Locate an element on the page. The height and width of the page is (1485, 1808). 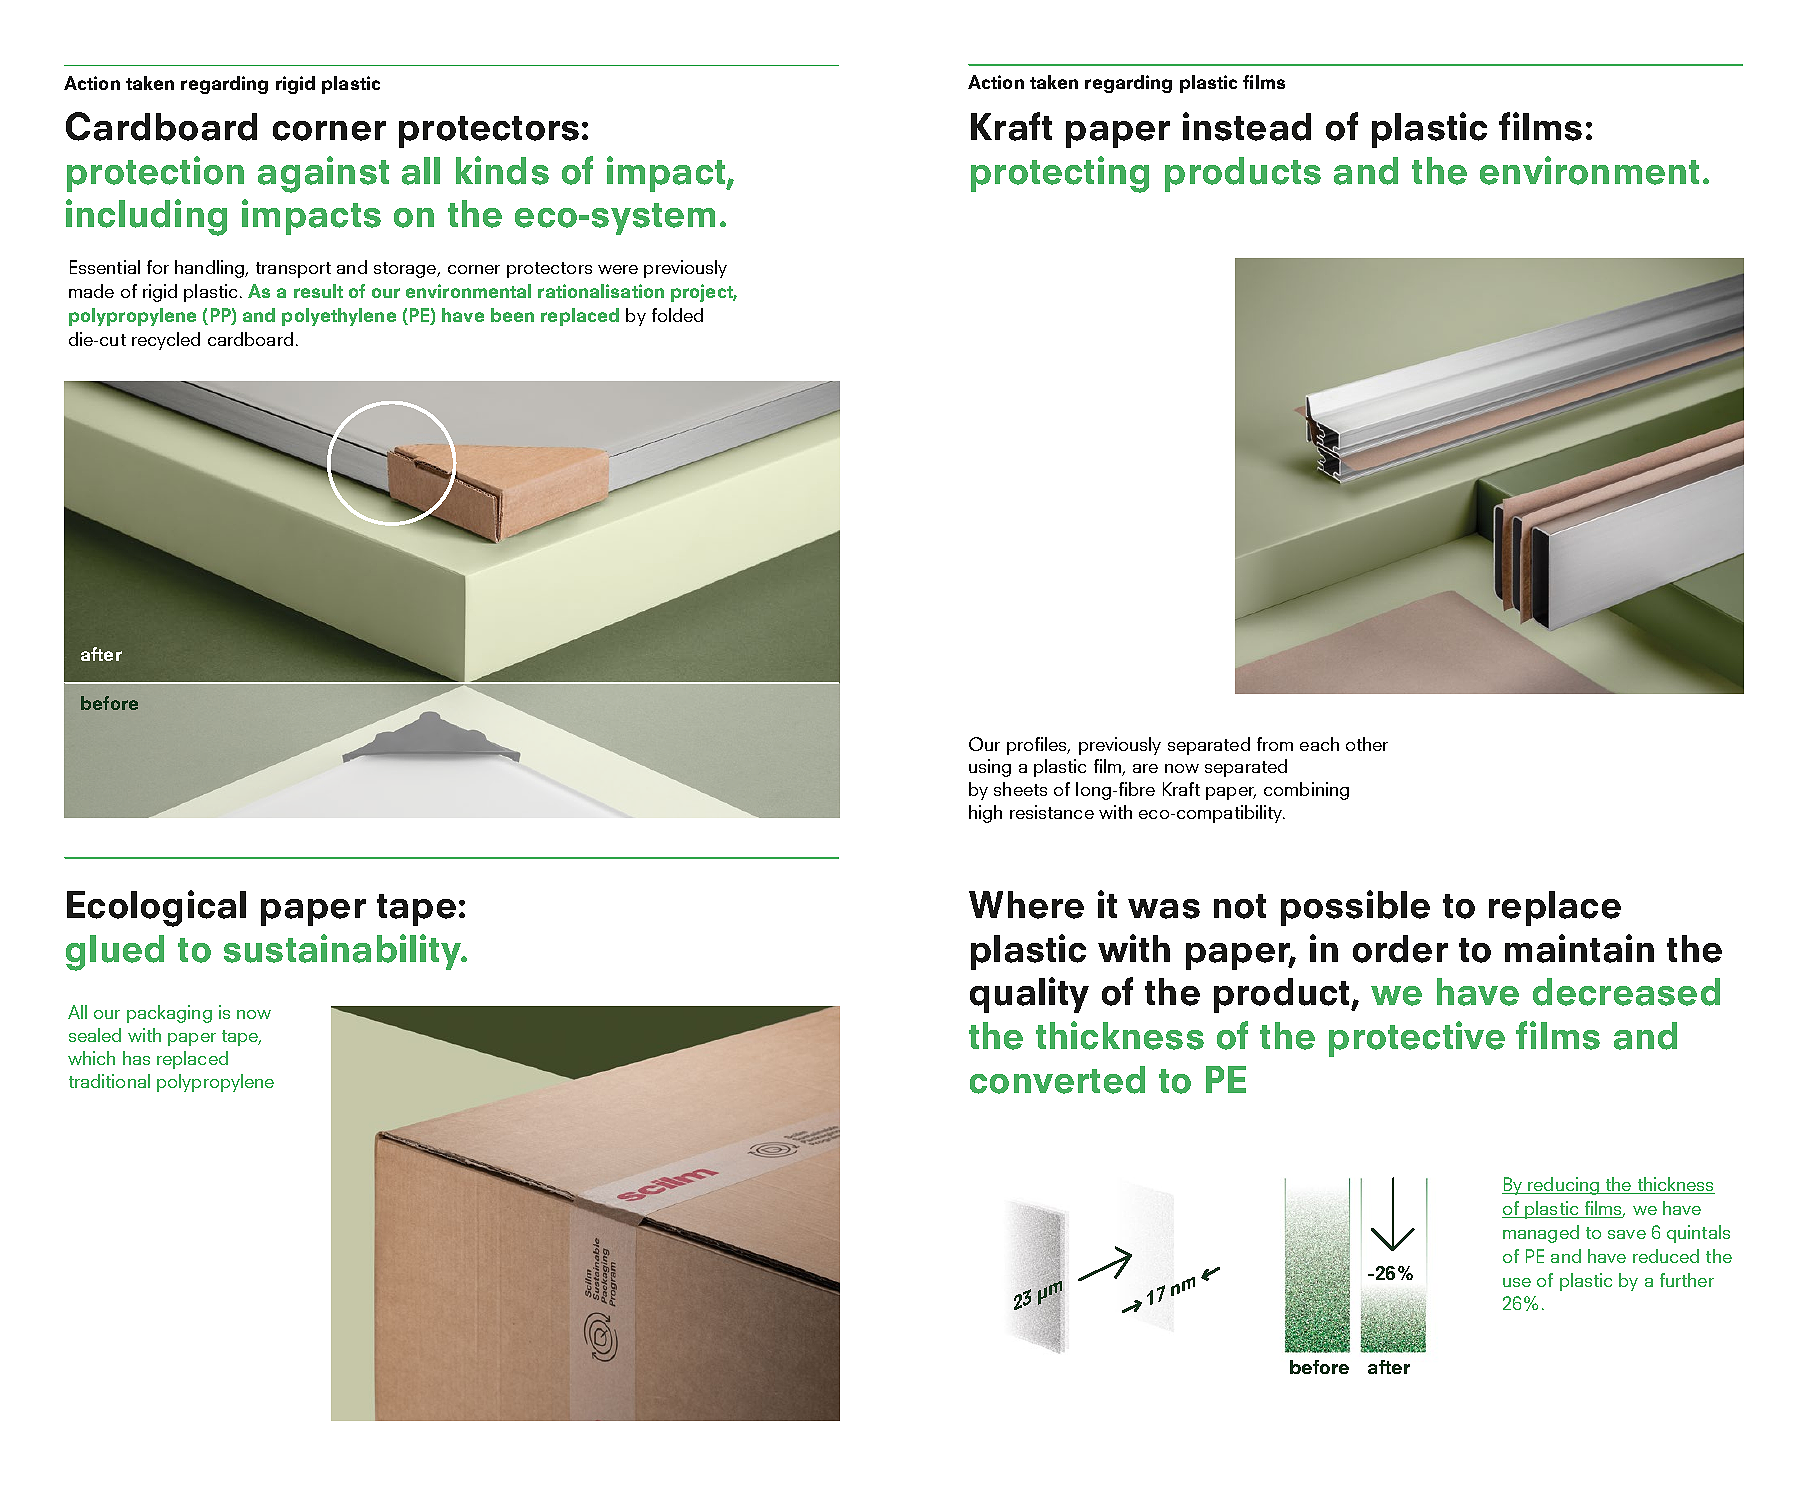
other is located at coordinates (1367, 744).
